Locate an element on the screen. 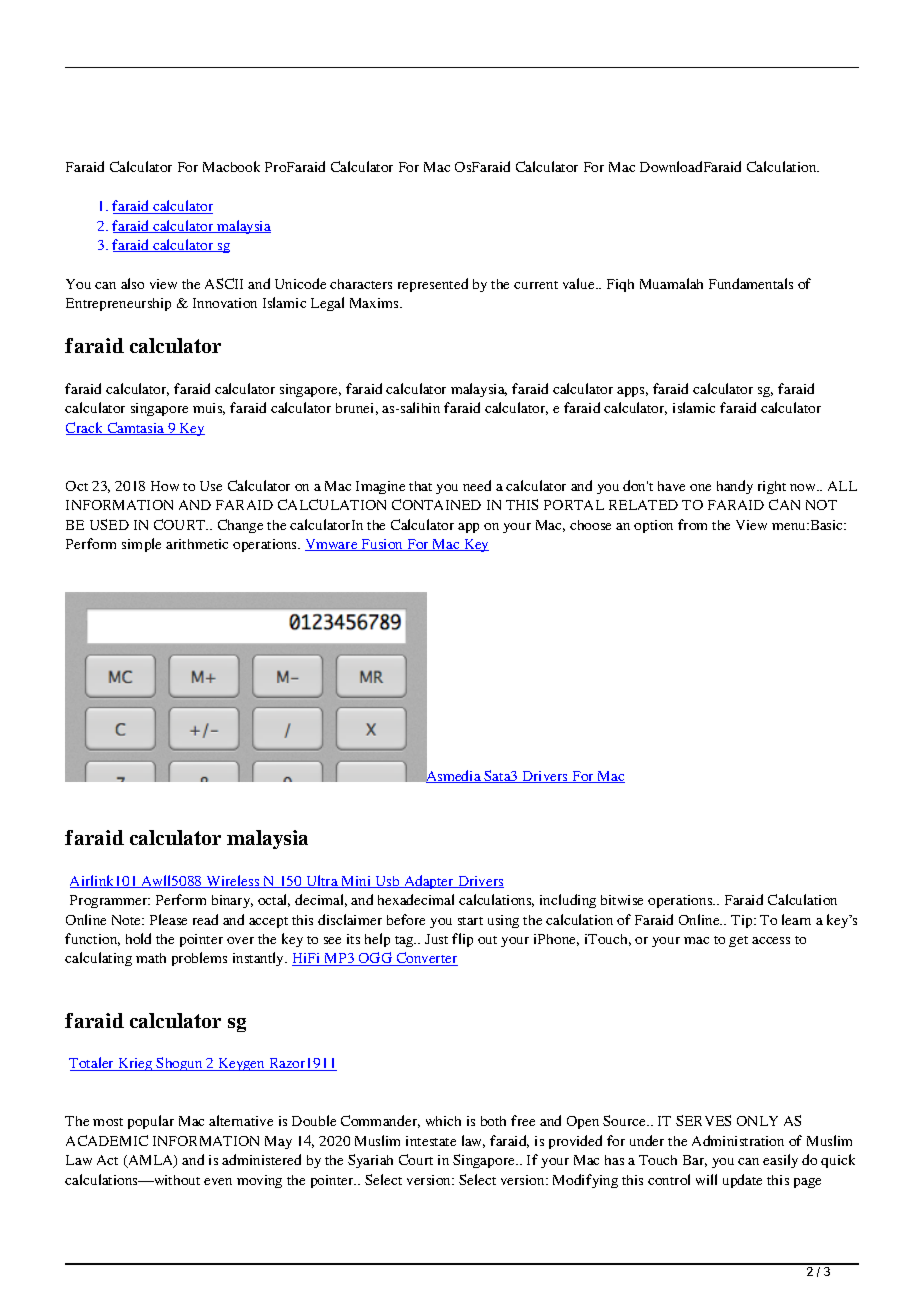 This screenshot has height=1308, width=924. intestate is located at coordinates (431, 1141).
